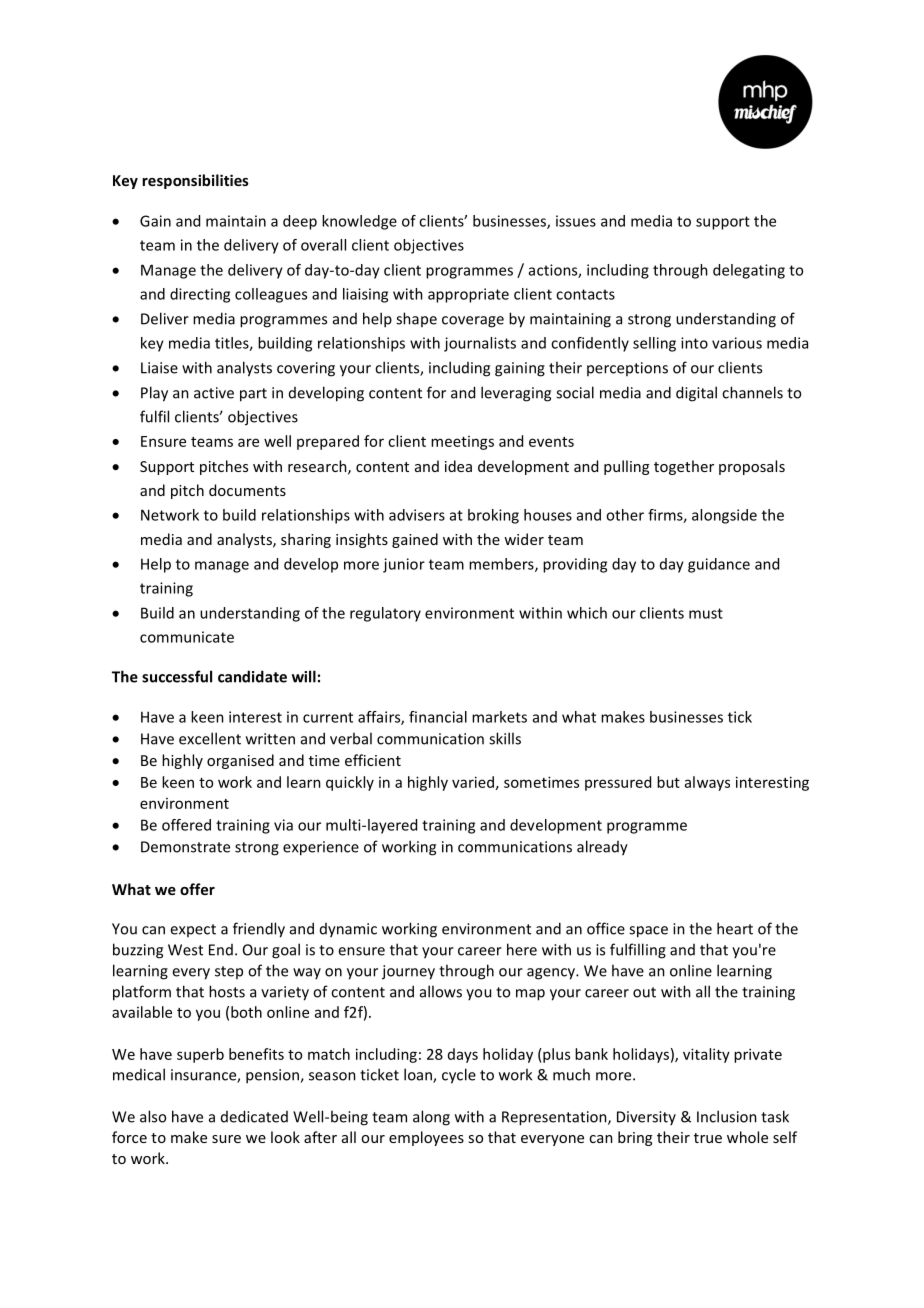  I want to click on together, so click(684, 467).
